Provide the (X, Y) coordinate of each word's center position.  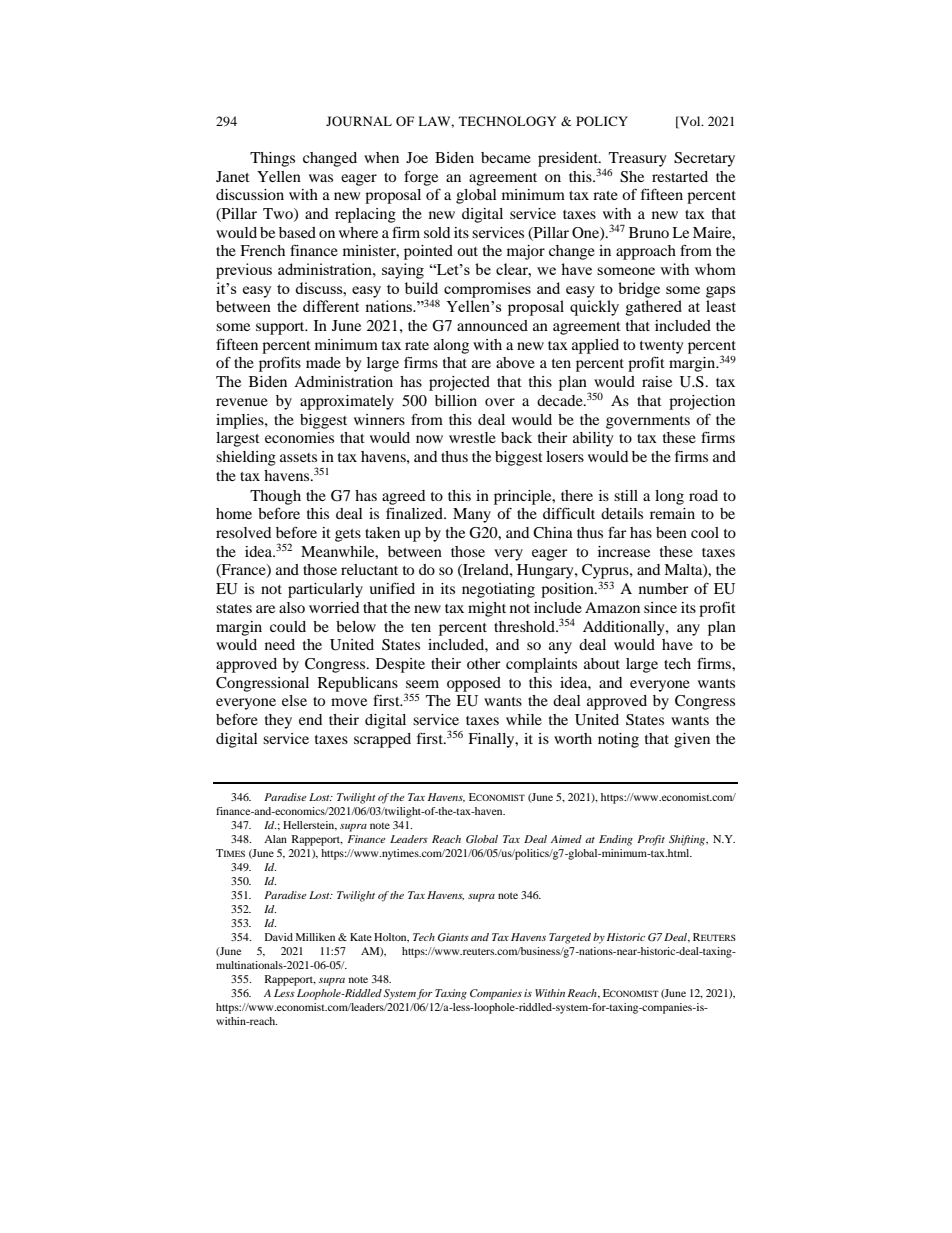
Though (275, 497)
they (278, 721)
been (671, 532)
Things (272, 159)
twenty (661, 347)
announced (492, 325)
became (506, 157)
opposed (474, 684)
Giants (453, 937)
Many (472, 515)
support (281, 328)
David (279, 937)
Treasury (637, 159)
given (692, 740)
